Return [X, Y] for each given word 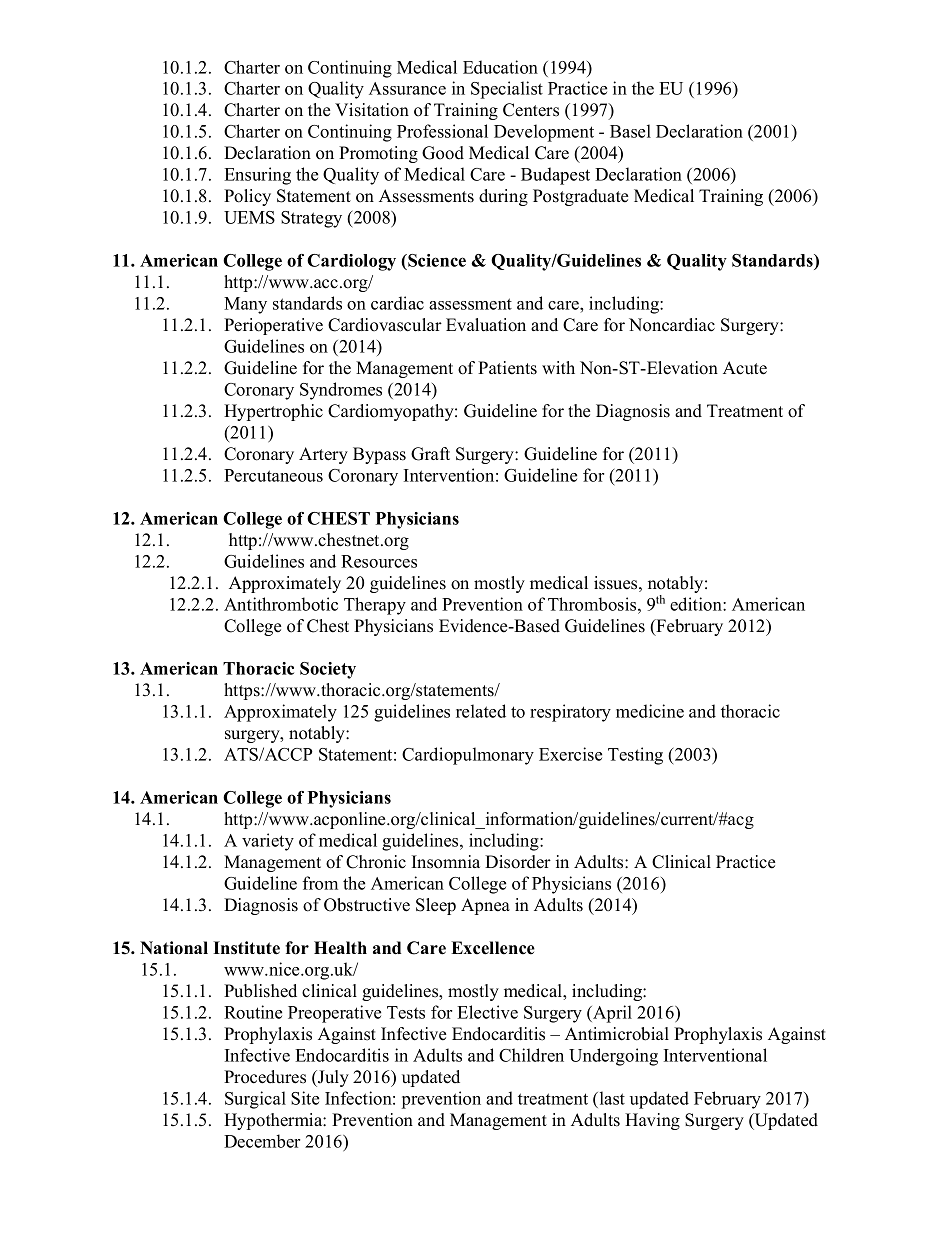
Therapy [375, 606]
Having [652, 1121]
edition [697, 604]
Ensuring [257, 176]
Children [531, 1055]
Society [328, 670]
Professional [442, 131]
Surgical [255, 1100]
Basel [630, 131]
